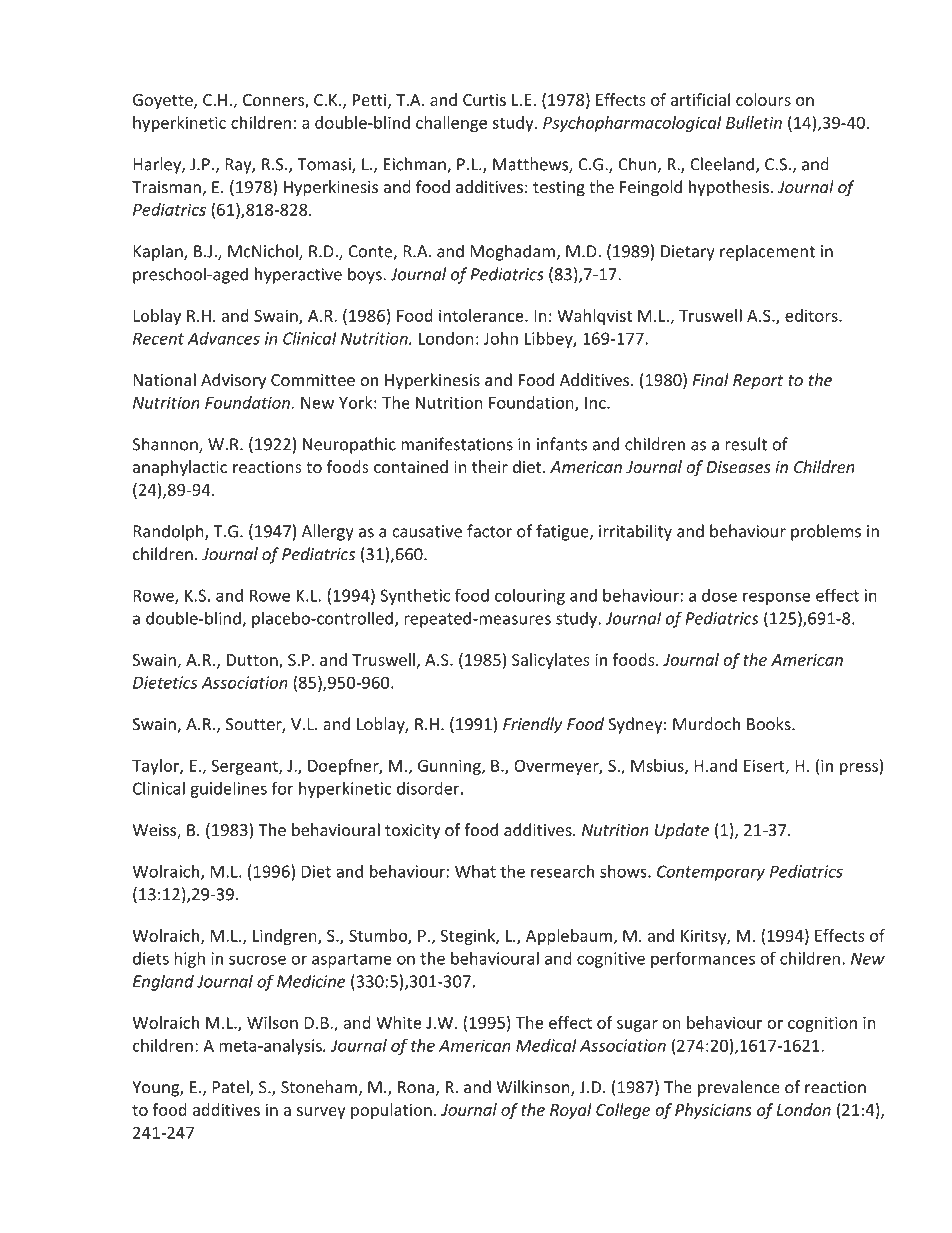 The image size is (952, 1233). Describe the element at coordinates (501, 338) in the page. I see `John` at that location.
